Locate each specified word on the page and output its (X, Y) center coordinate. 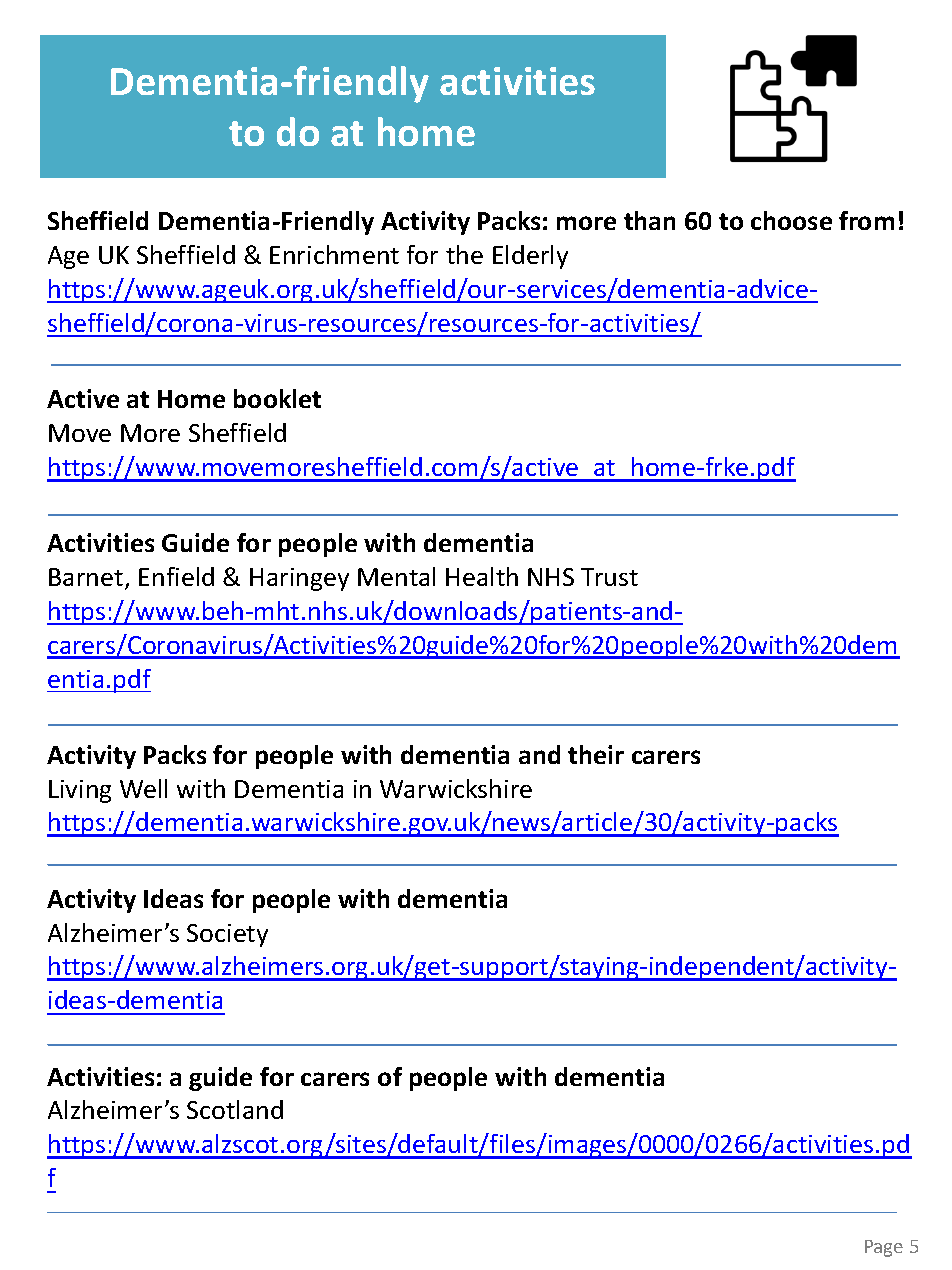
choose (791, 220)
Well (143, 788)
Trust (609, 577)
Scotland (235, 1109)
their (596, 754)
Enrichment (334, 254)
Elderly (530, 257)
